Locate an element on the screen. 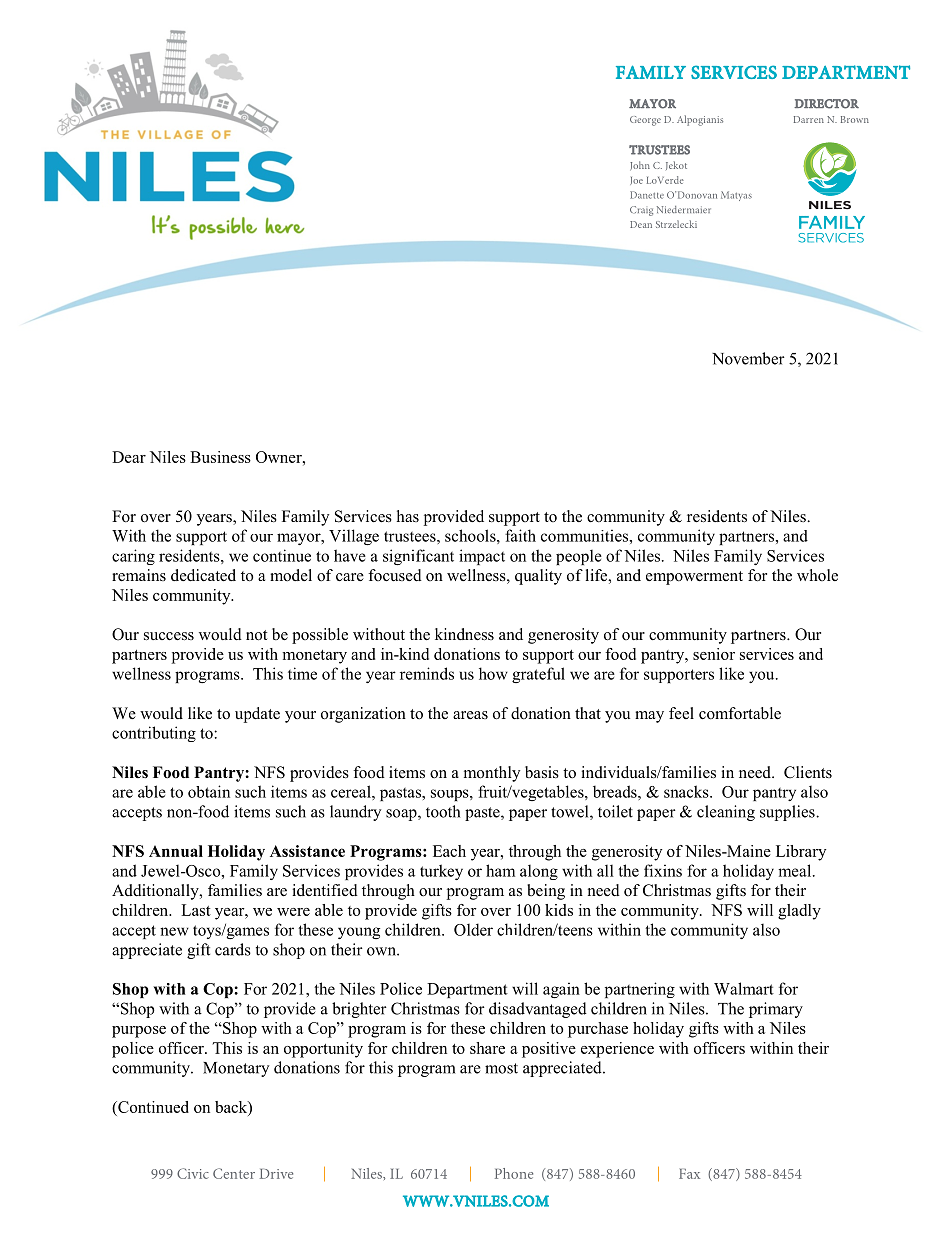 Image resolution: width=952 pixels, height=1233 pixels. Phone is located at coordinates (514, 1173).
